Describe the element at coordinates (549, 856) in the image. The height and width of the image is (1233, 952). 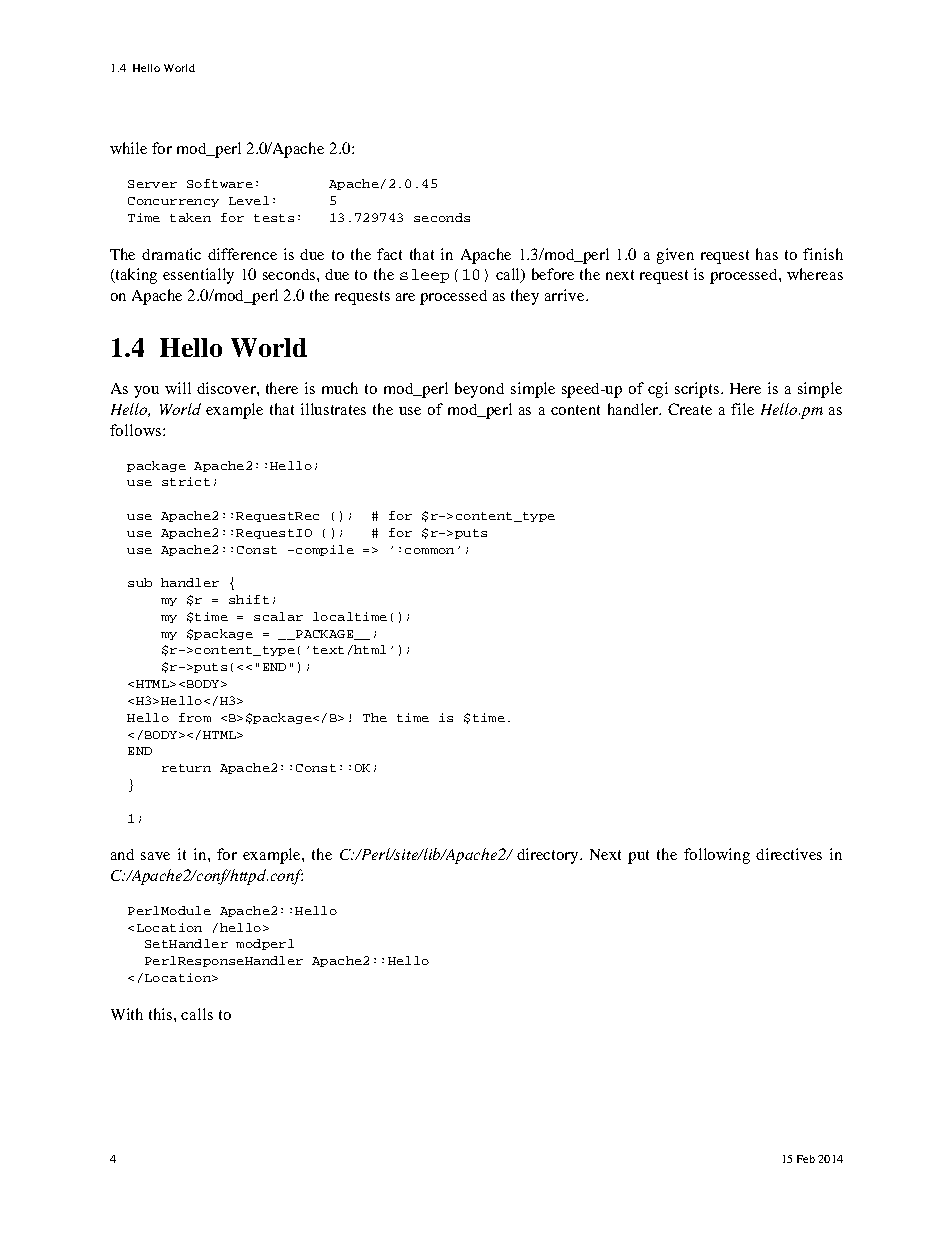
I see `directory` at that location.
